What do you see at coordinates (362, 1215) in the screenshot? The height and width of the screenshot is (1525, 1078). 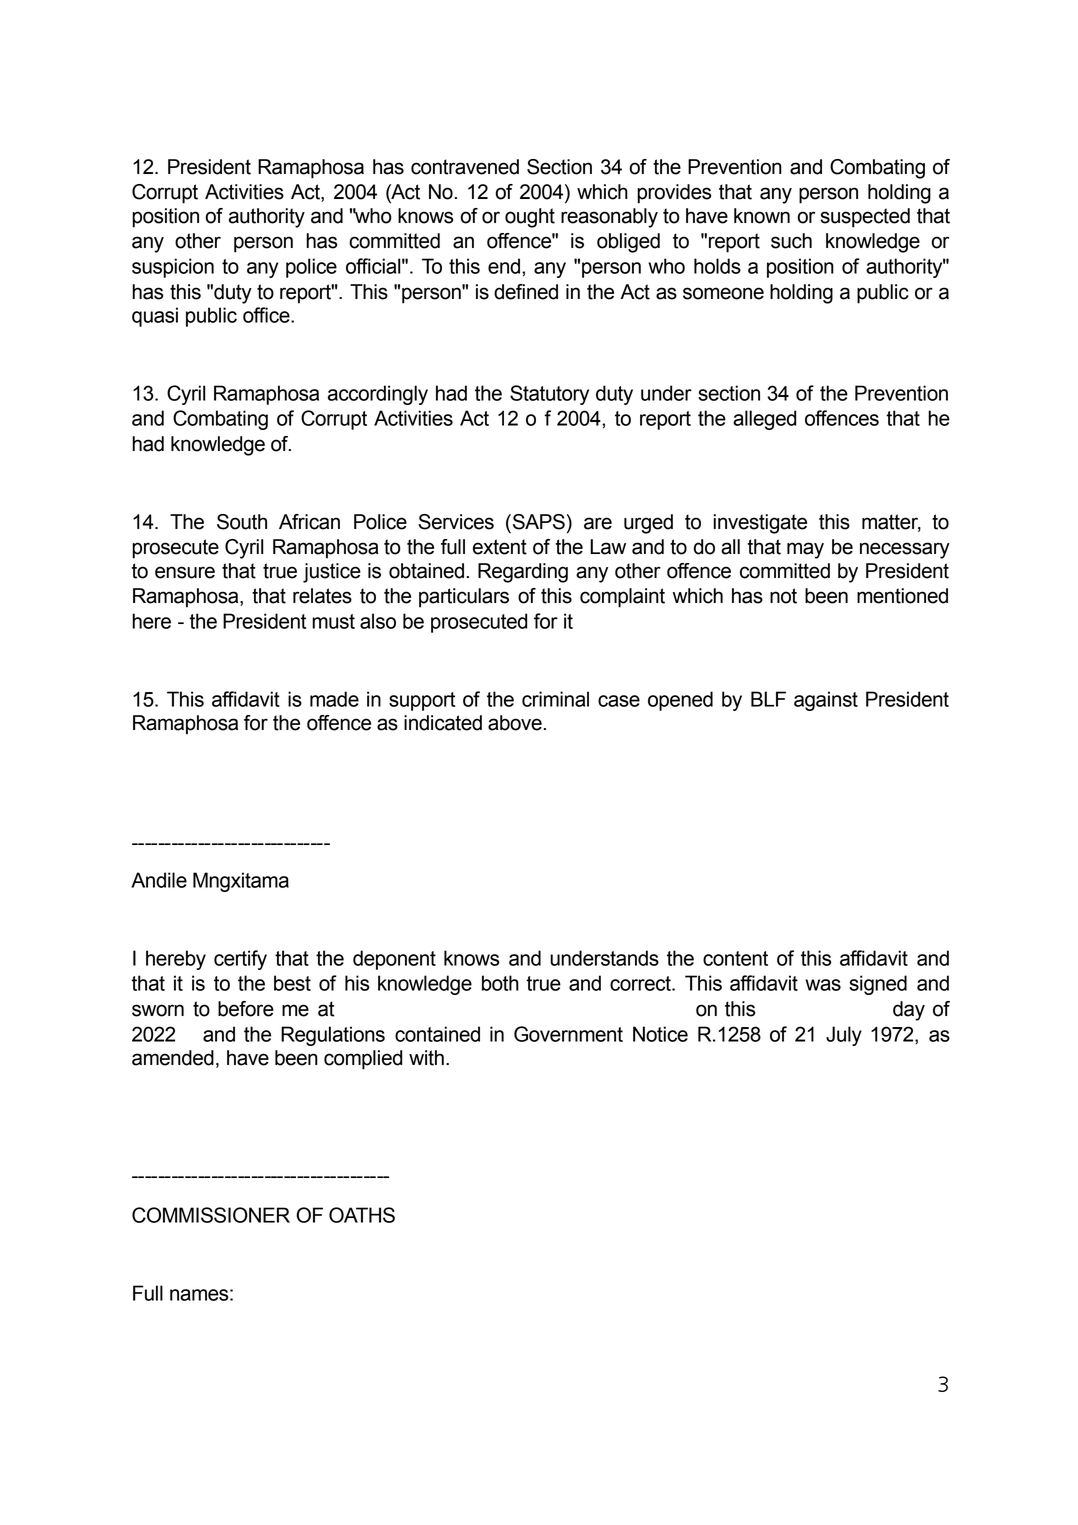 I see `OATHS` at bounding box center [362, 1215].
